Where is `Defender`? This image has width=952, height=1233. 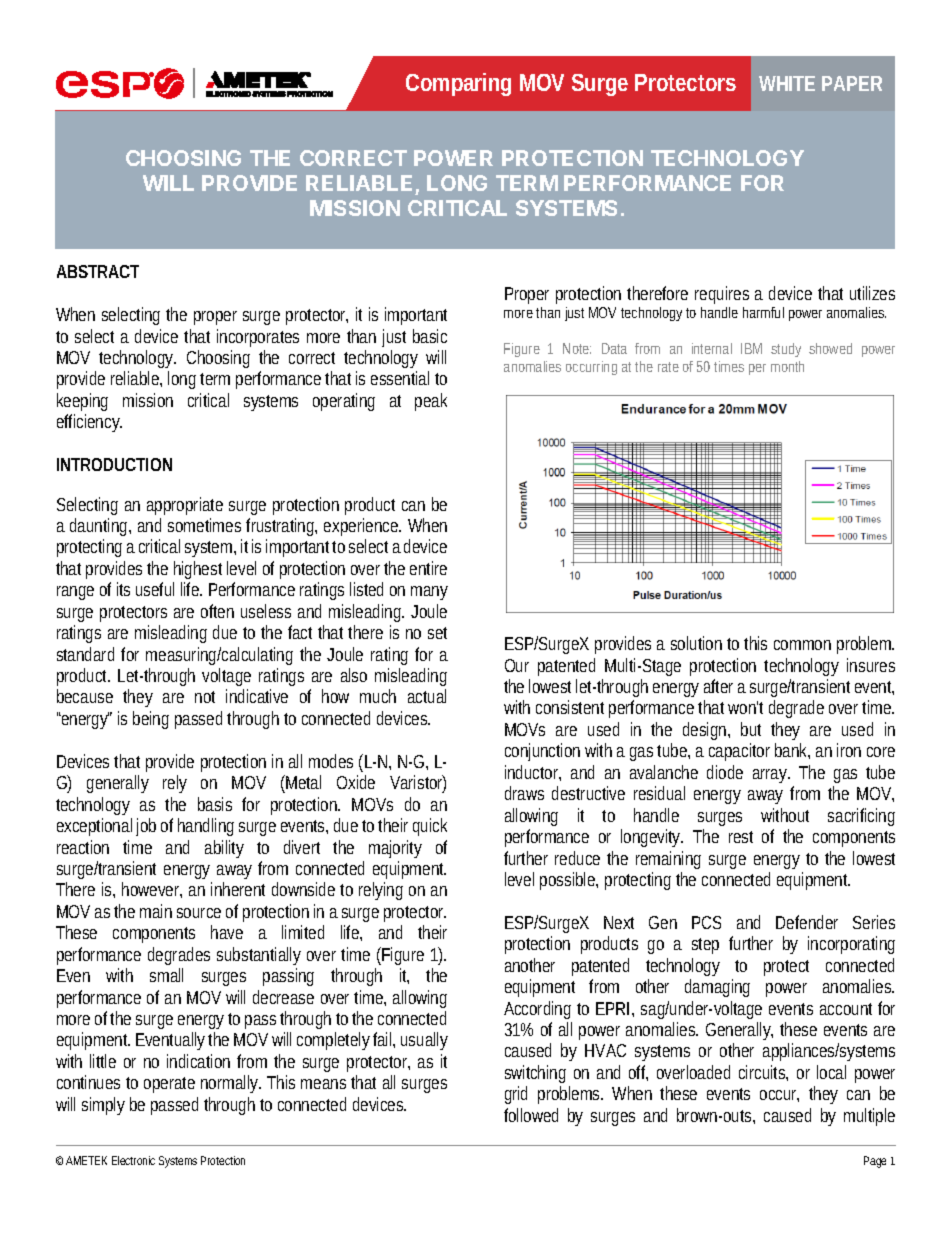
Defender is located at coordinates (807, 922).
